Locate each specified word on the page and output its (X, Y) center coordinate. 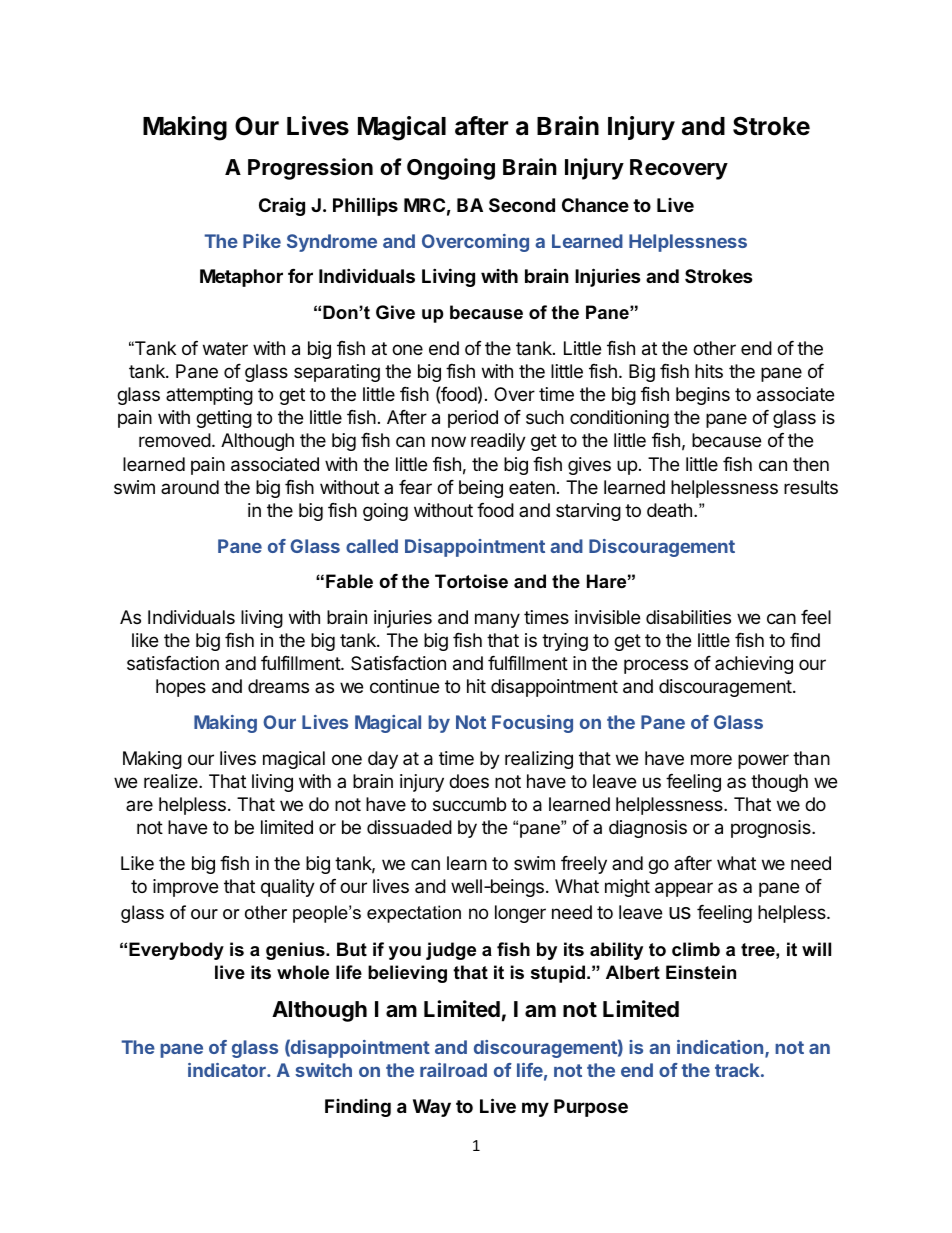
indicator (228, 1070)
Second (522, 205)
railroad (453, 1070)
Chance (595, 205)
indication (721, 1048)
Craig (282, 206)
